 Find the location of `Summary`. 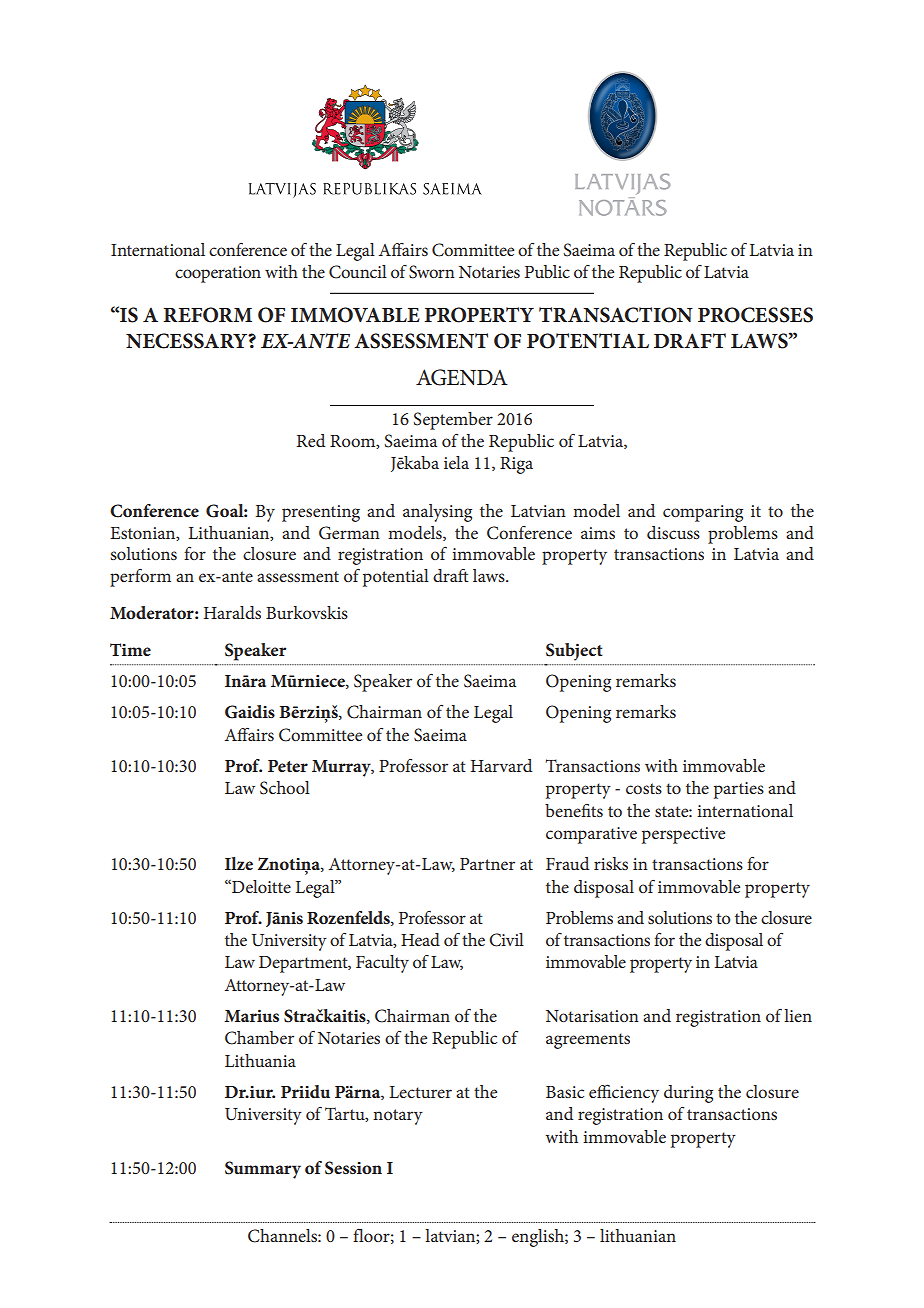

Summary is located at coordinates (263, 1170).
